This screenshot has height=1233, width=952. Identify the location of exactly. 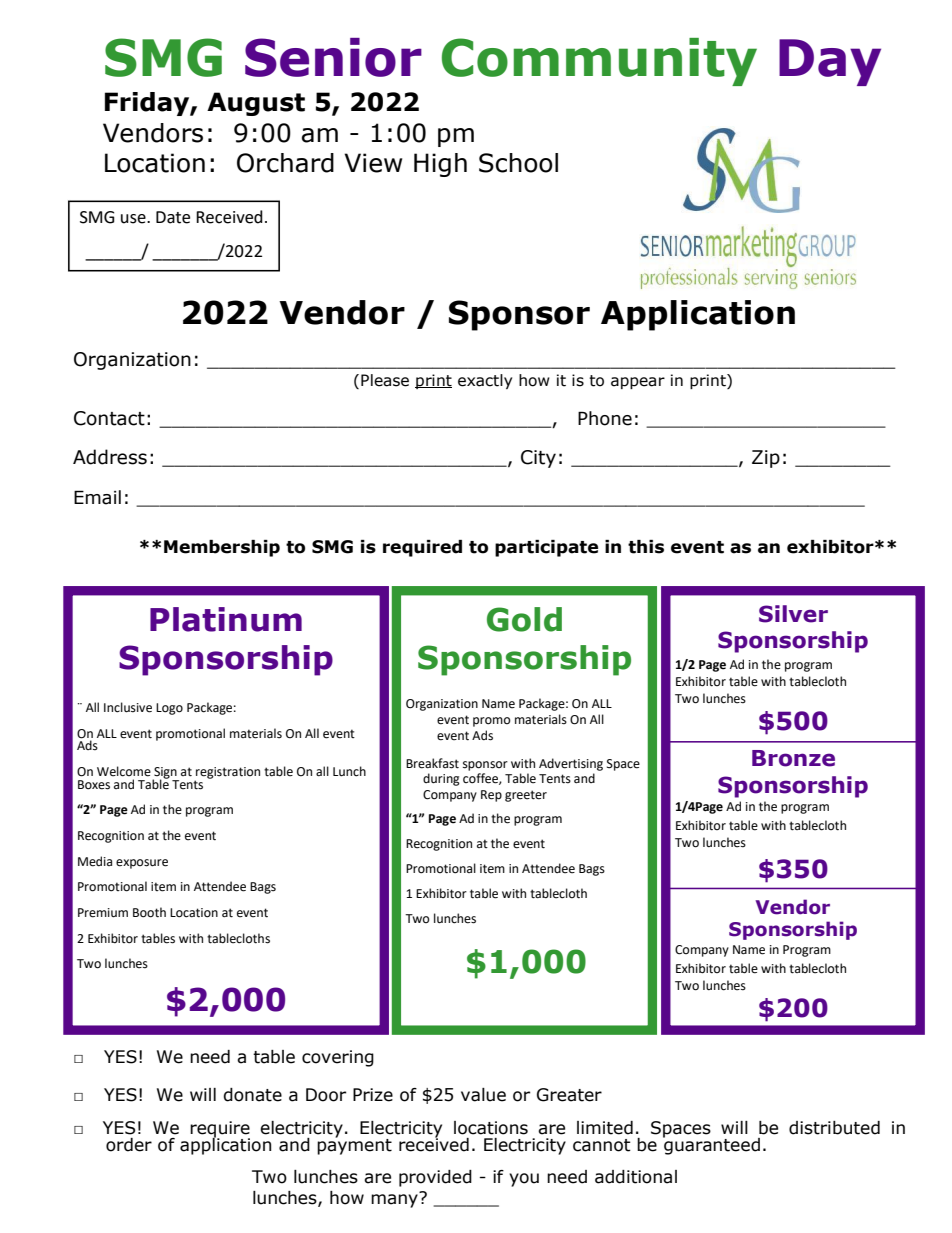
(485, 381).
